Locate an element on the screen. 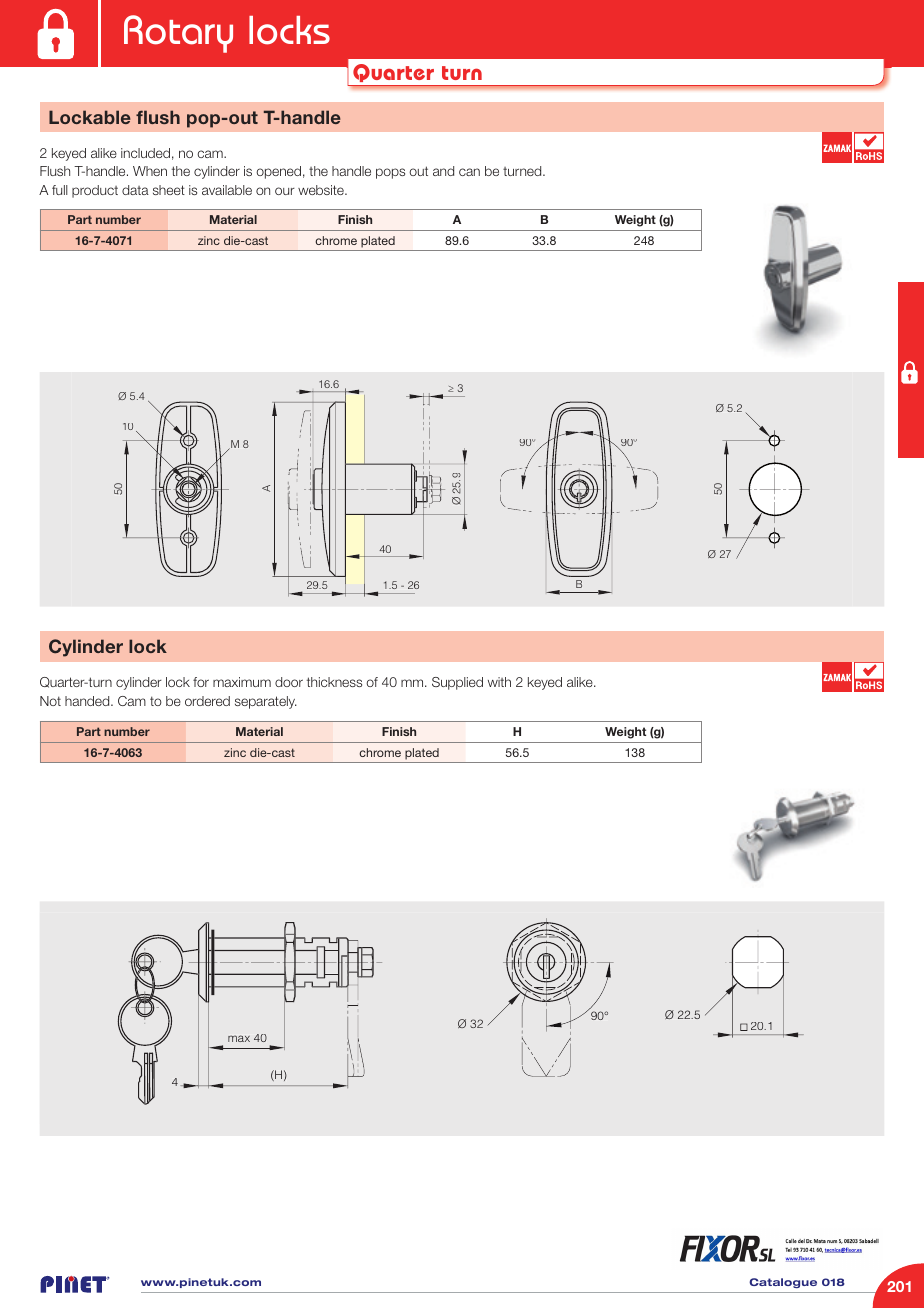 This screenshot has height=1308, width=924. pops is located at coordinates (390, 173).
